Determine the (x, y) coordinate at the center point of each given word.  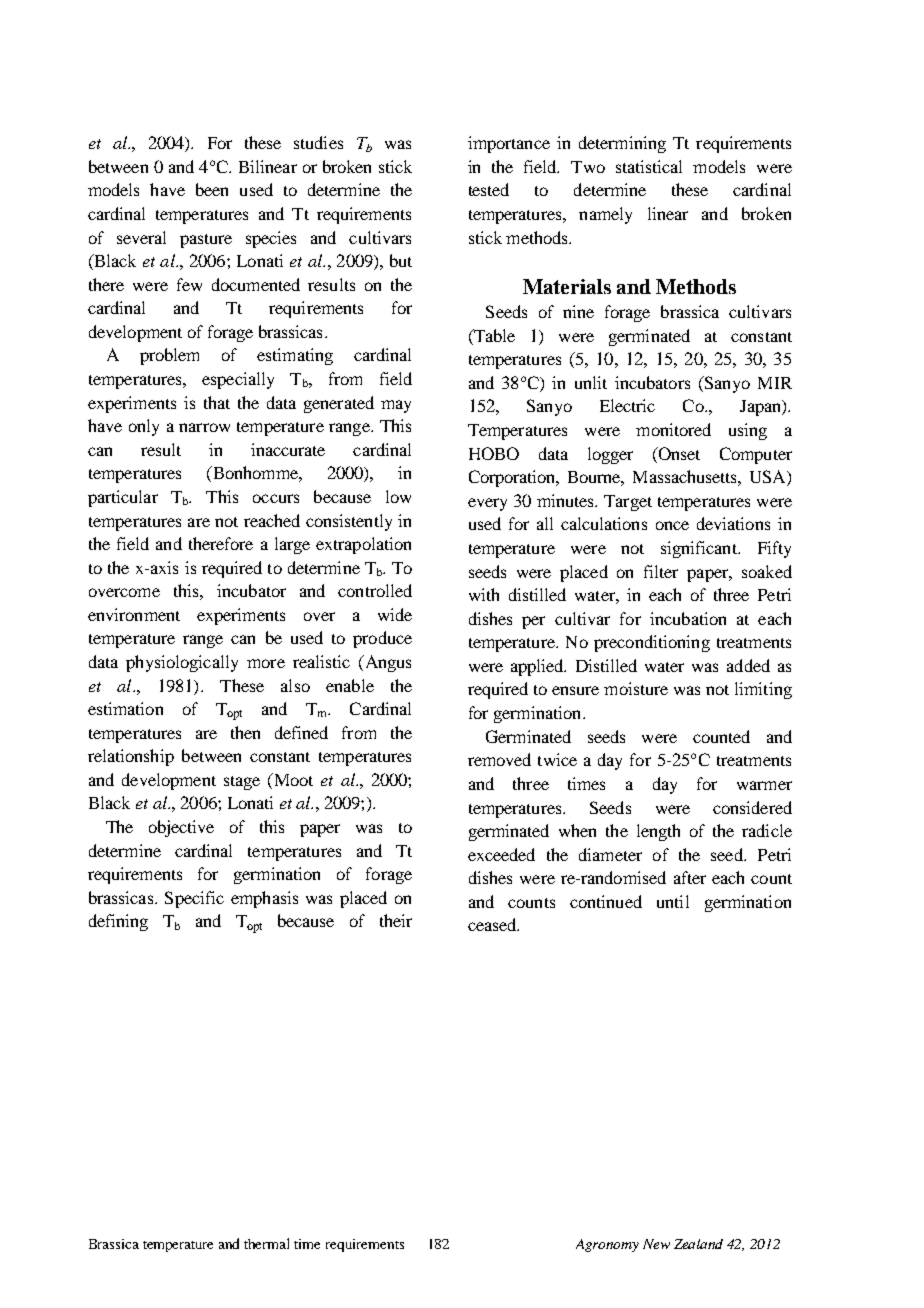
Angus (386, 663)
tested (489, 189)
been (212, 189)
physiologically (182, 663)
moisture (636, 688)
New (656, 1244)
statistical (649, 166)
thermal (266, 1243)
